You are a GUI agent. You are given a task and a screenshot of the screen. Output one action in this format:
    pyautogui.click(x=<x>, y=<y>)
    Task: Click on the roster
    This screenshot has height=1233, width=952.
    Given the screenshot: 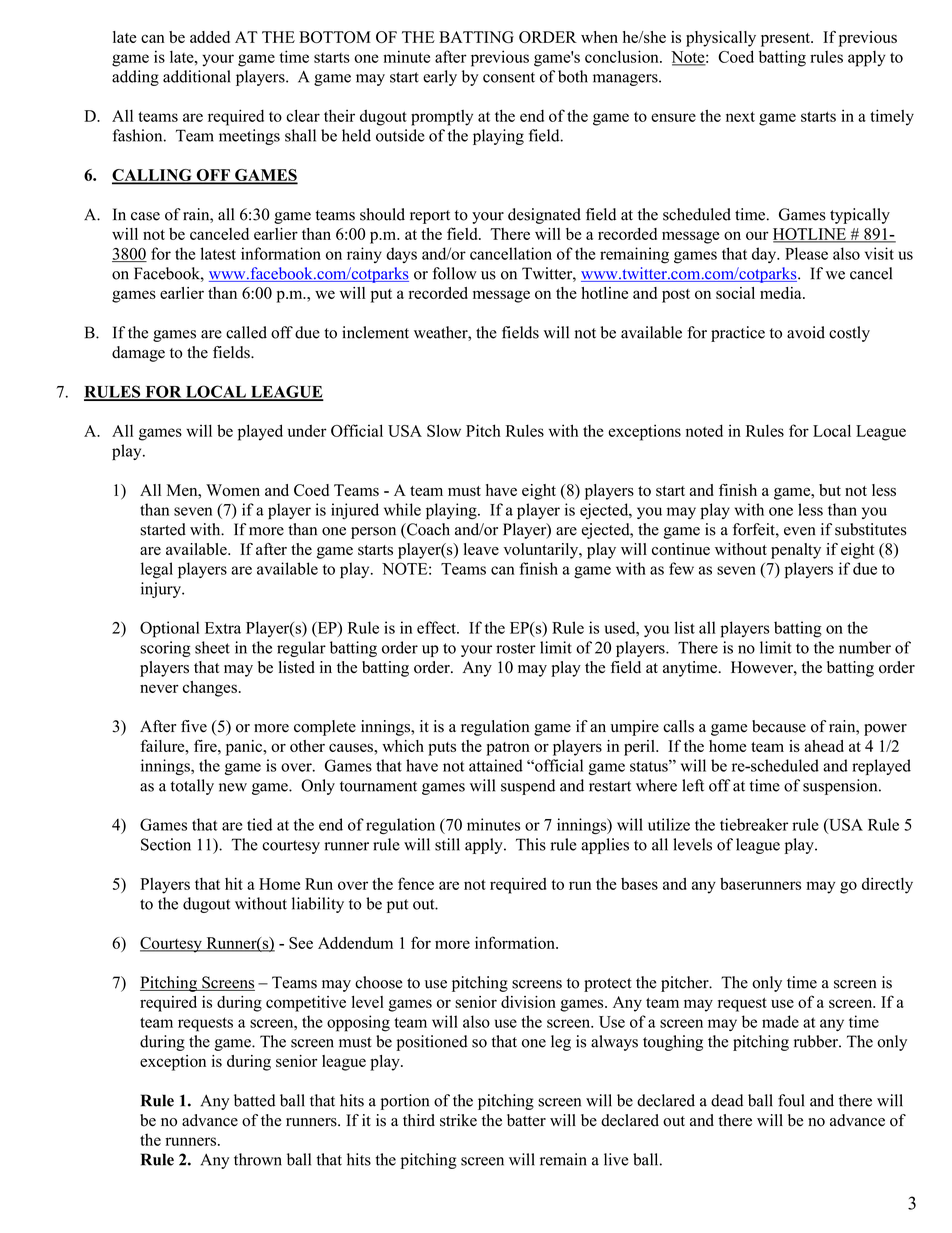 What is the action you would take?
    pyautogui.click(x=516, y=648)
